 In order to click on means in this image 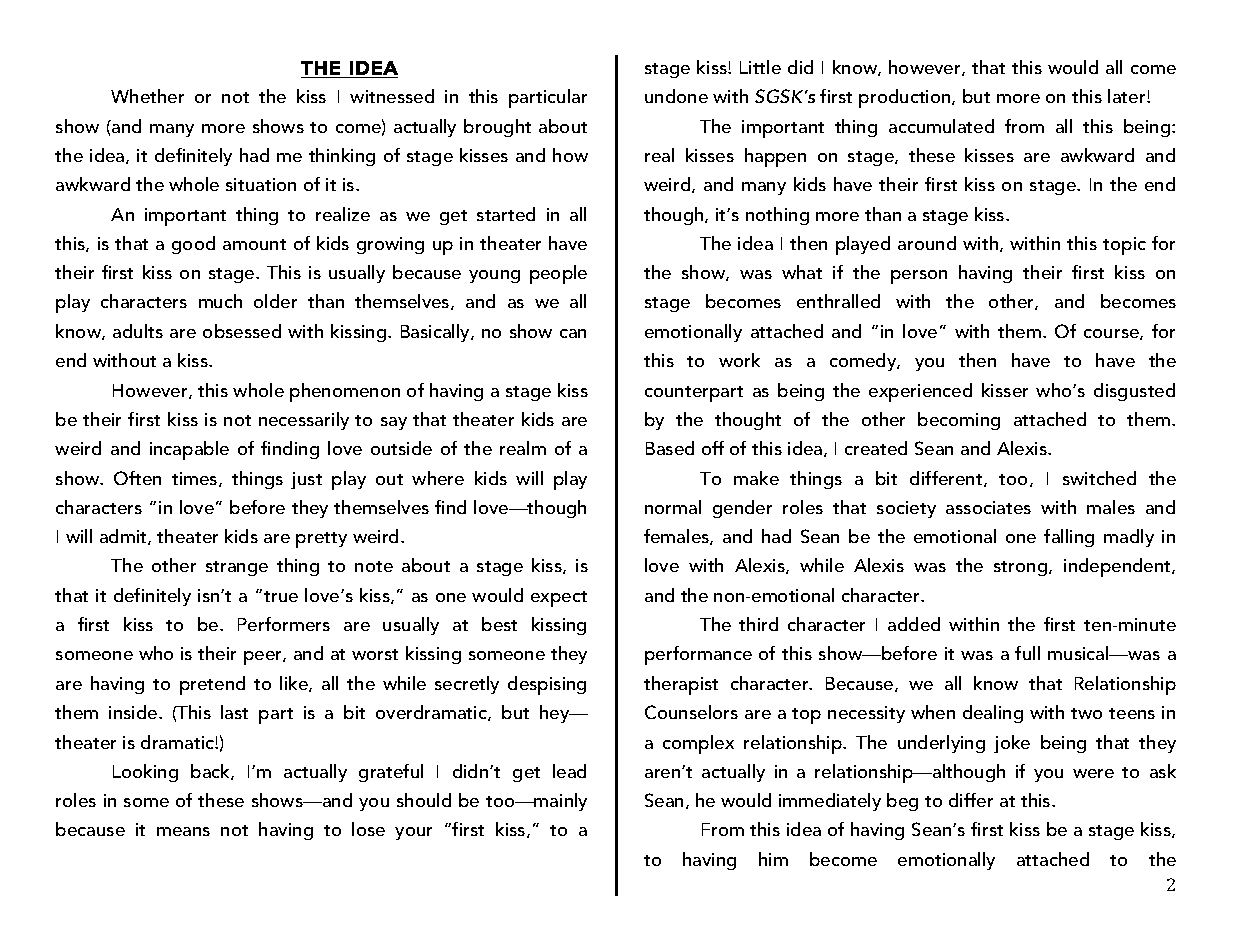, I will do `click(183, 831)`.
